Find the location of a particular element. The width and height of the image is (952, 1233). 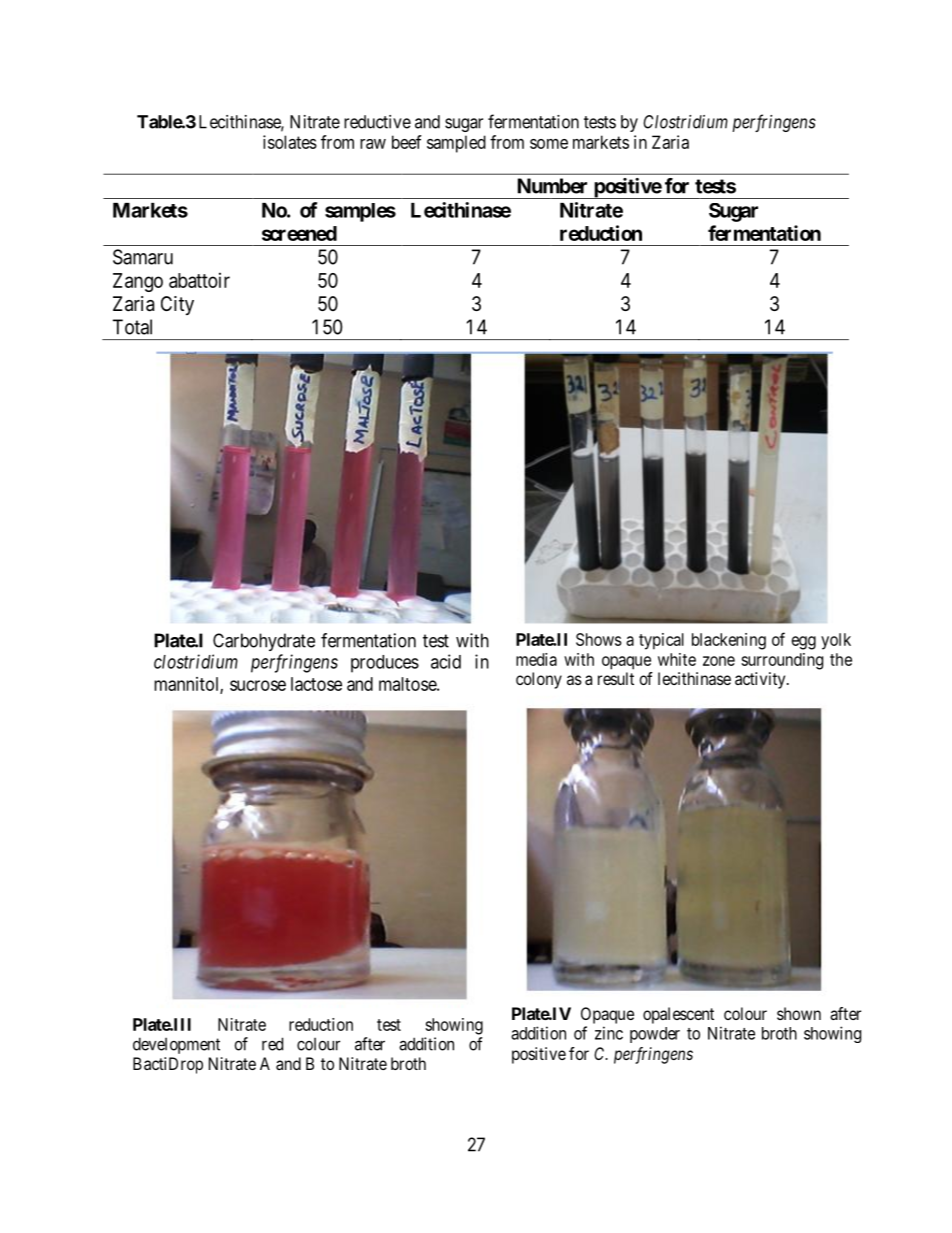

development is located at coordinates (176, 1045).
